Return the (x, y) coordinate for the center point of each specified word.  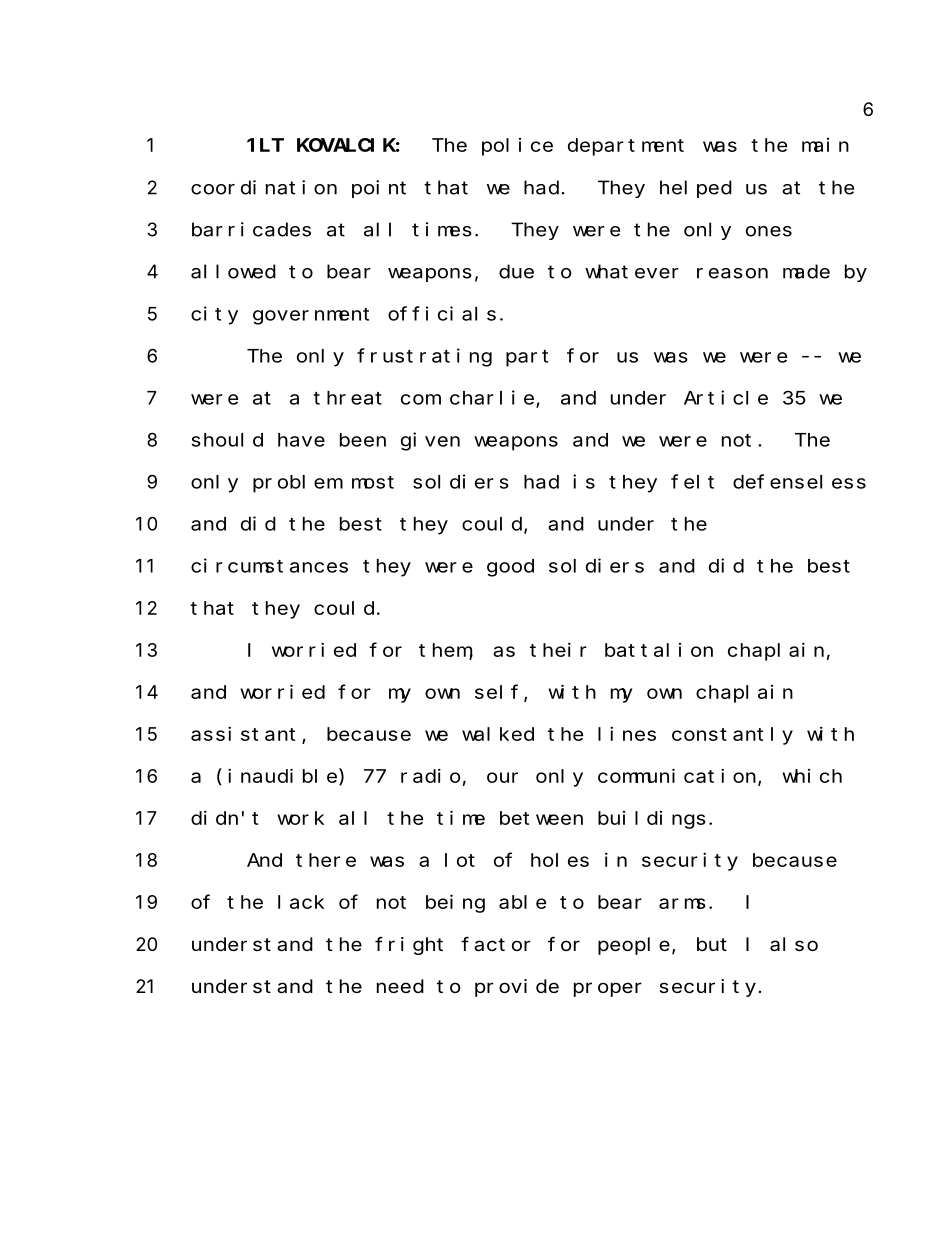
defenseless (799, 481)
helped (696, 189)
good (510, 568)
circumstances (269, 565)
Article (726, 397)
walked (498, 734)
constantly (732, 736)
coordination (264, 187)
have (301, 440)
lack (301, 902)
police (517, 147)
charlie (493, 398)
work (300, 818)
